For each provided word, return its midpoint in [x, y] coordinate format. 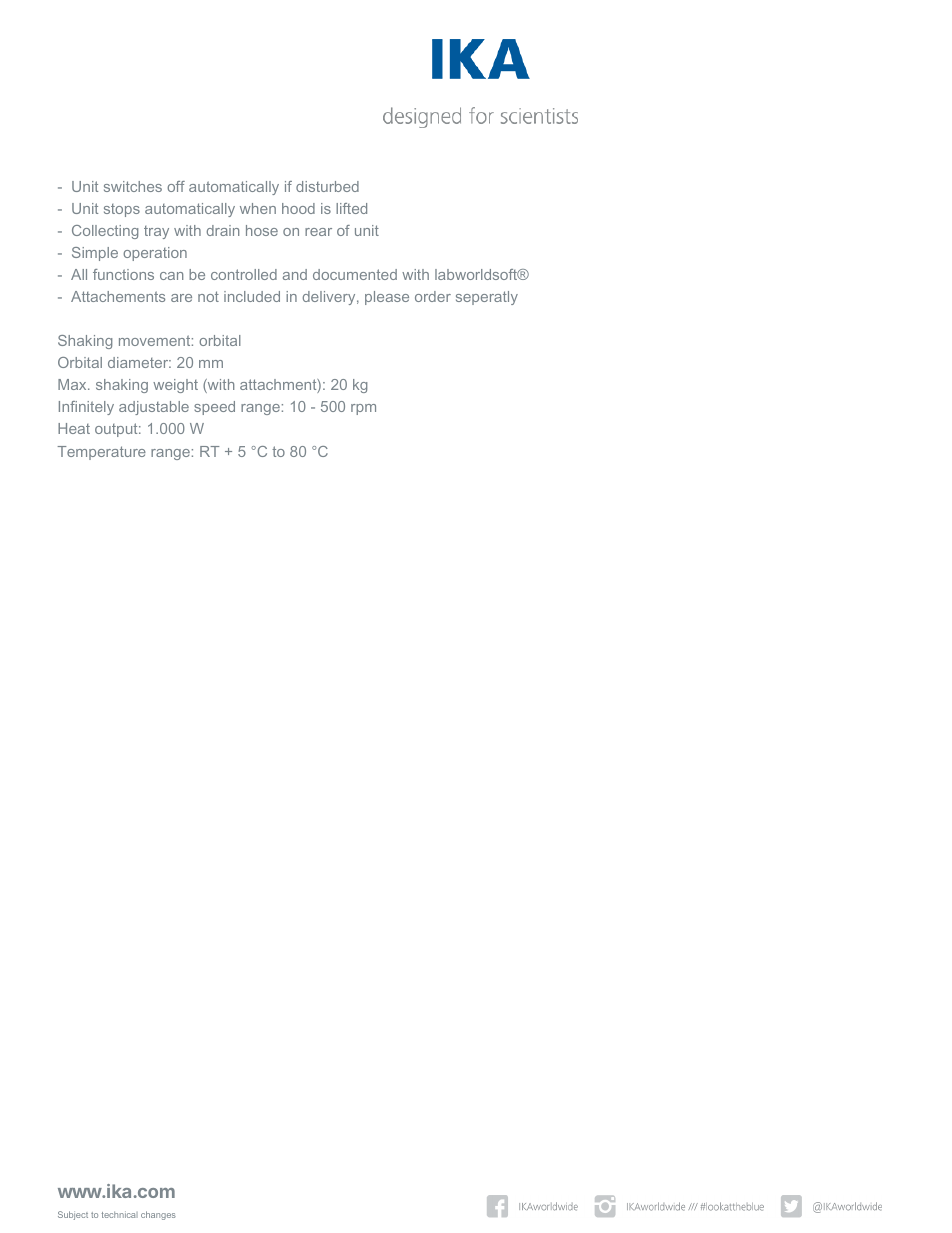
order [433, 296]
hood [298, 208]
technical [120, 1214]
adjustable [154, 408]
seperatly [487, 298]
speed [214, 408]
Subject [73, 1215]
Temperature [101, 453]
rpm [363, 409]
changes [158, 1215]
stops [122, 210]
